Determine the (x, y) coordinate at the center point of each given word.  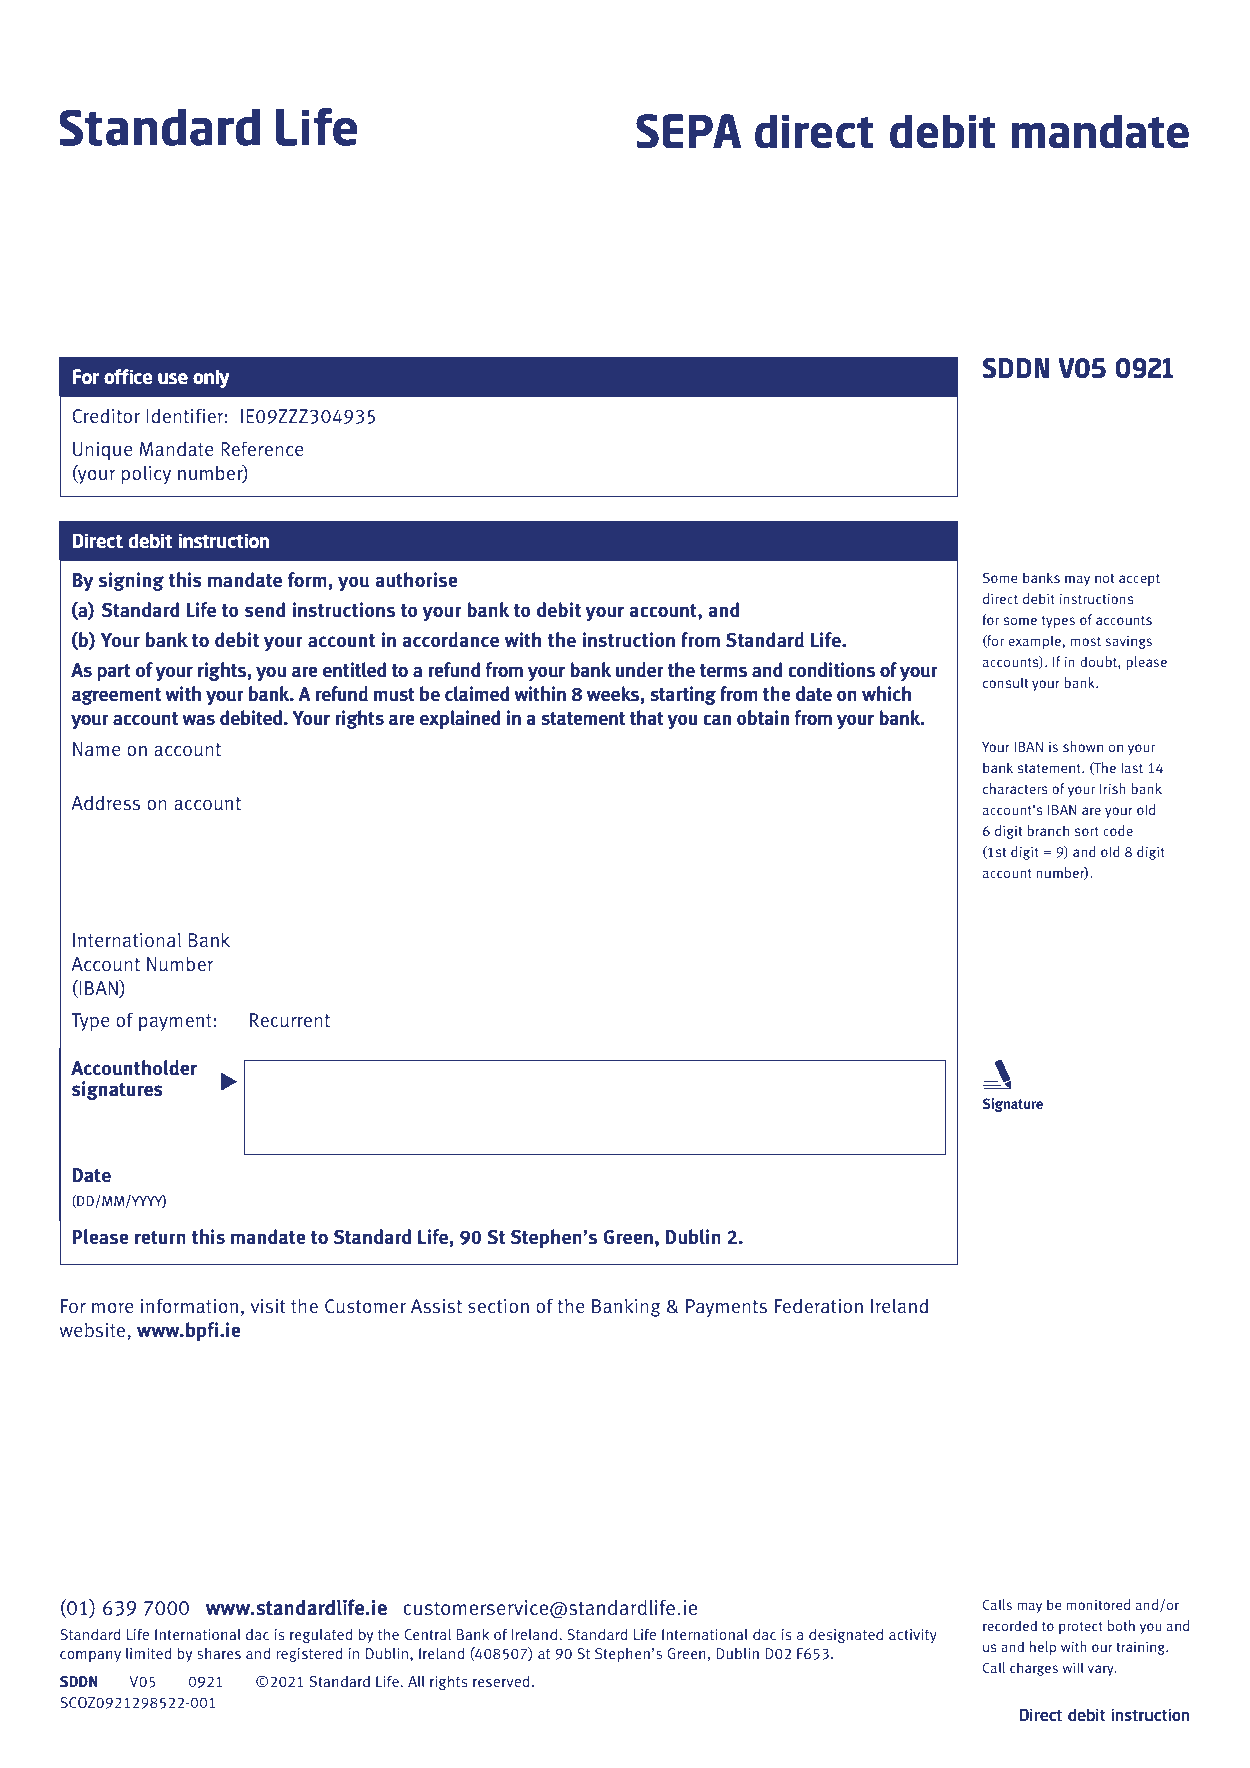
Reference (262, 448)
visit (267, 1306)
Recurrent (290, 1020)
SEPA (688, 131)
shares (219, 1653)
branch (1048, 830)
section (498, 1306)
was (198, 720)
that (647, 718)
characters (1015, 788)
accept (1139, 580)
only (211, 378)
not (1104, 578)
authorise (416, 580)
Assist (436, 1306)
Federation (819, 1306)
